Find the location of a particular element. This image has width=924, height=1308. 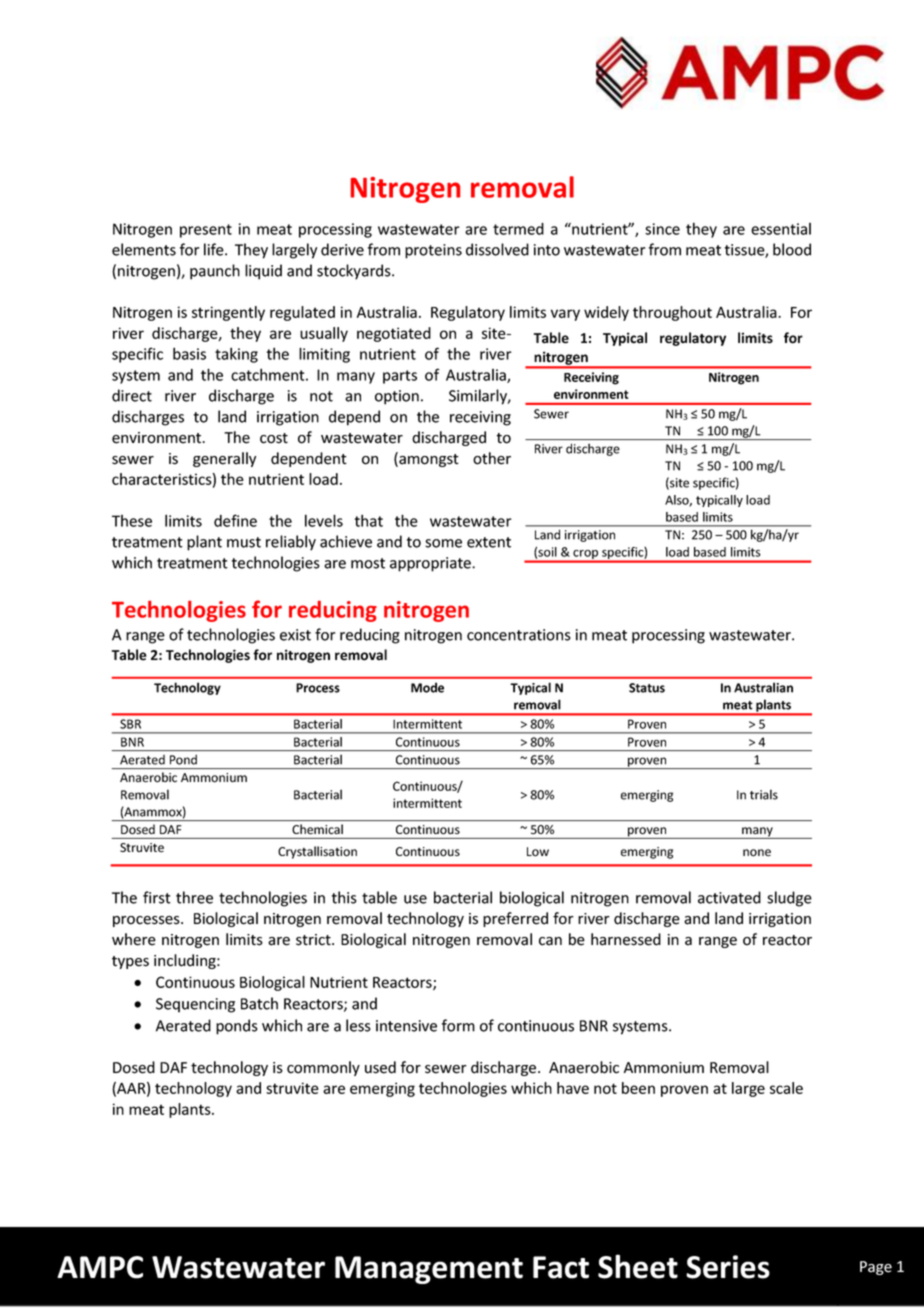

form is located at coordinates (458, 1025).
